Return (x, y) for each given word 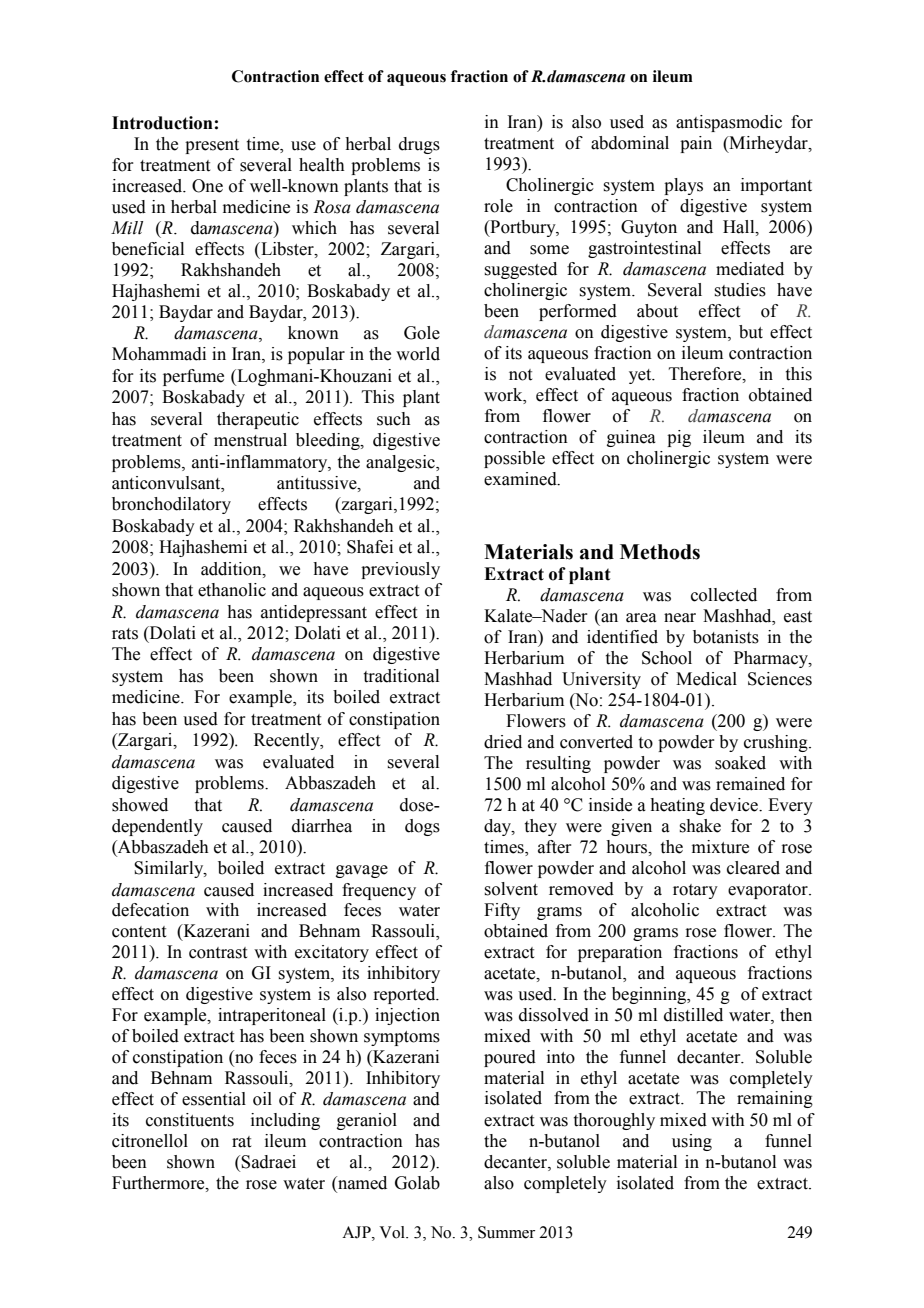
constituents (190, 1120)
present (212, 146)
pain (696, 144)
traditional (401, 676)
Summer (506, 1232)
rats (125, 634)
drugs (419, 145)
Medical (706, 679)
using (692, 1142)
